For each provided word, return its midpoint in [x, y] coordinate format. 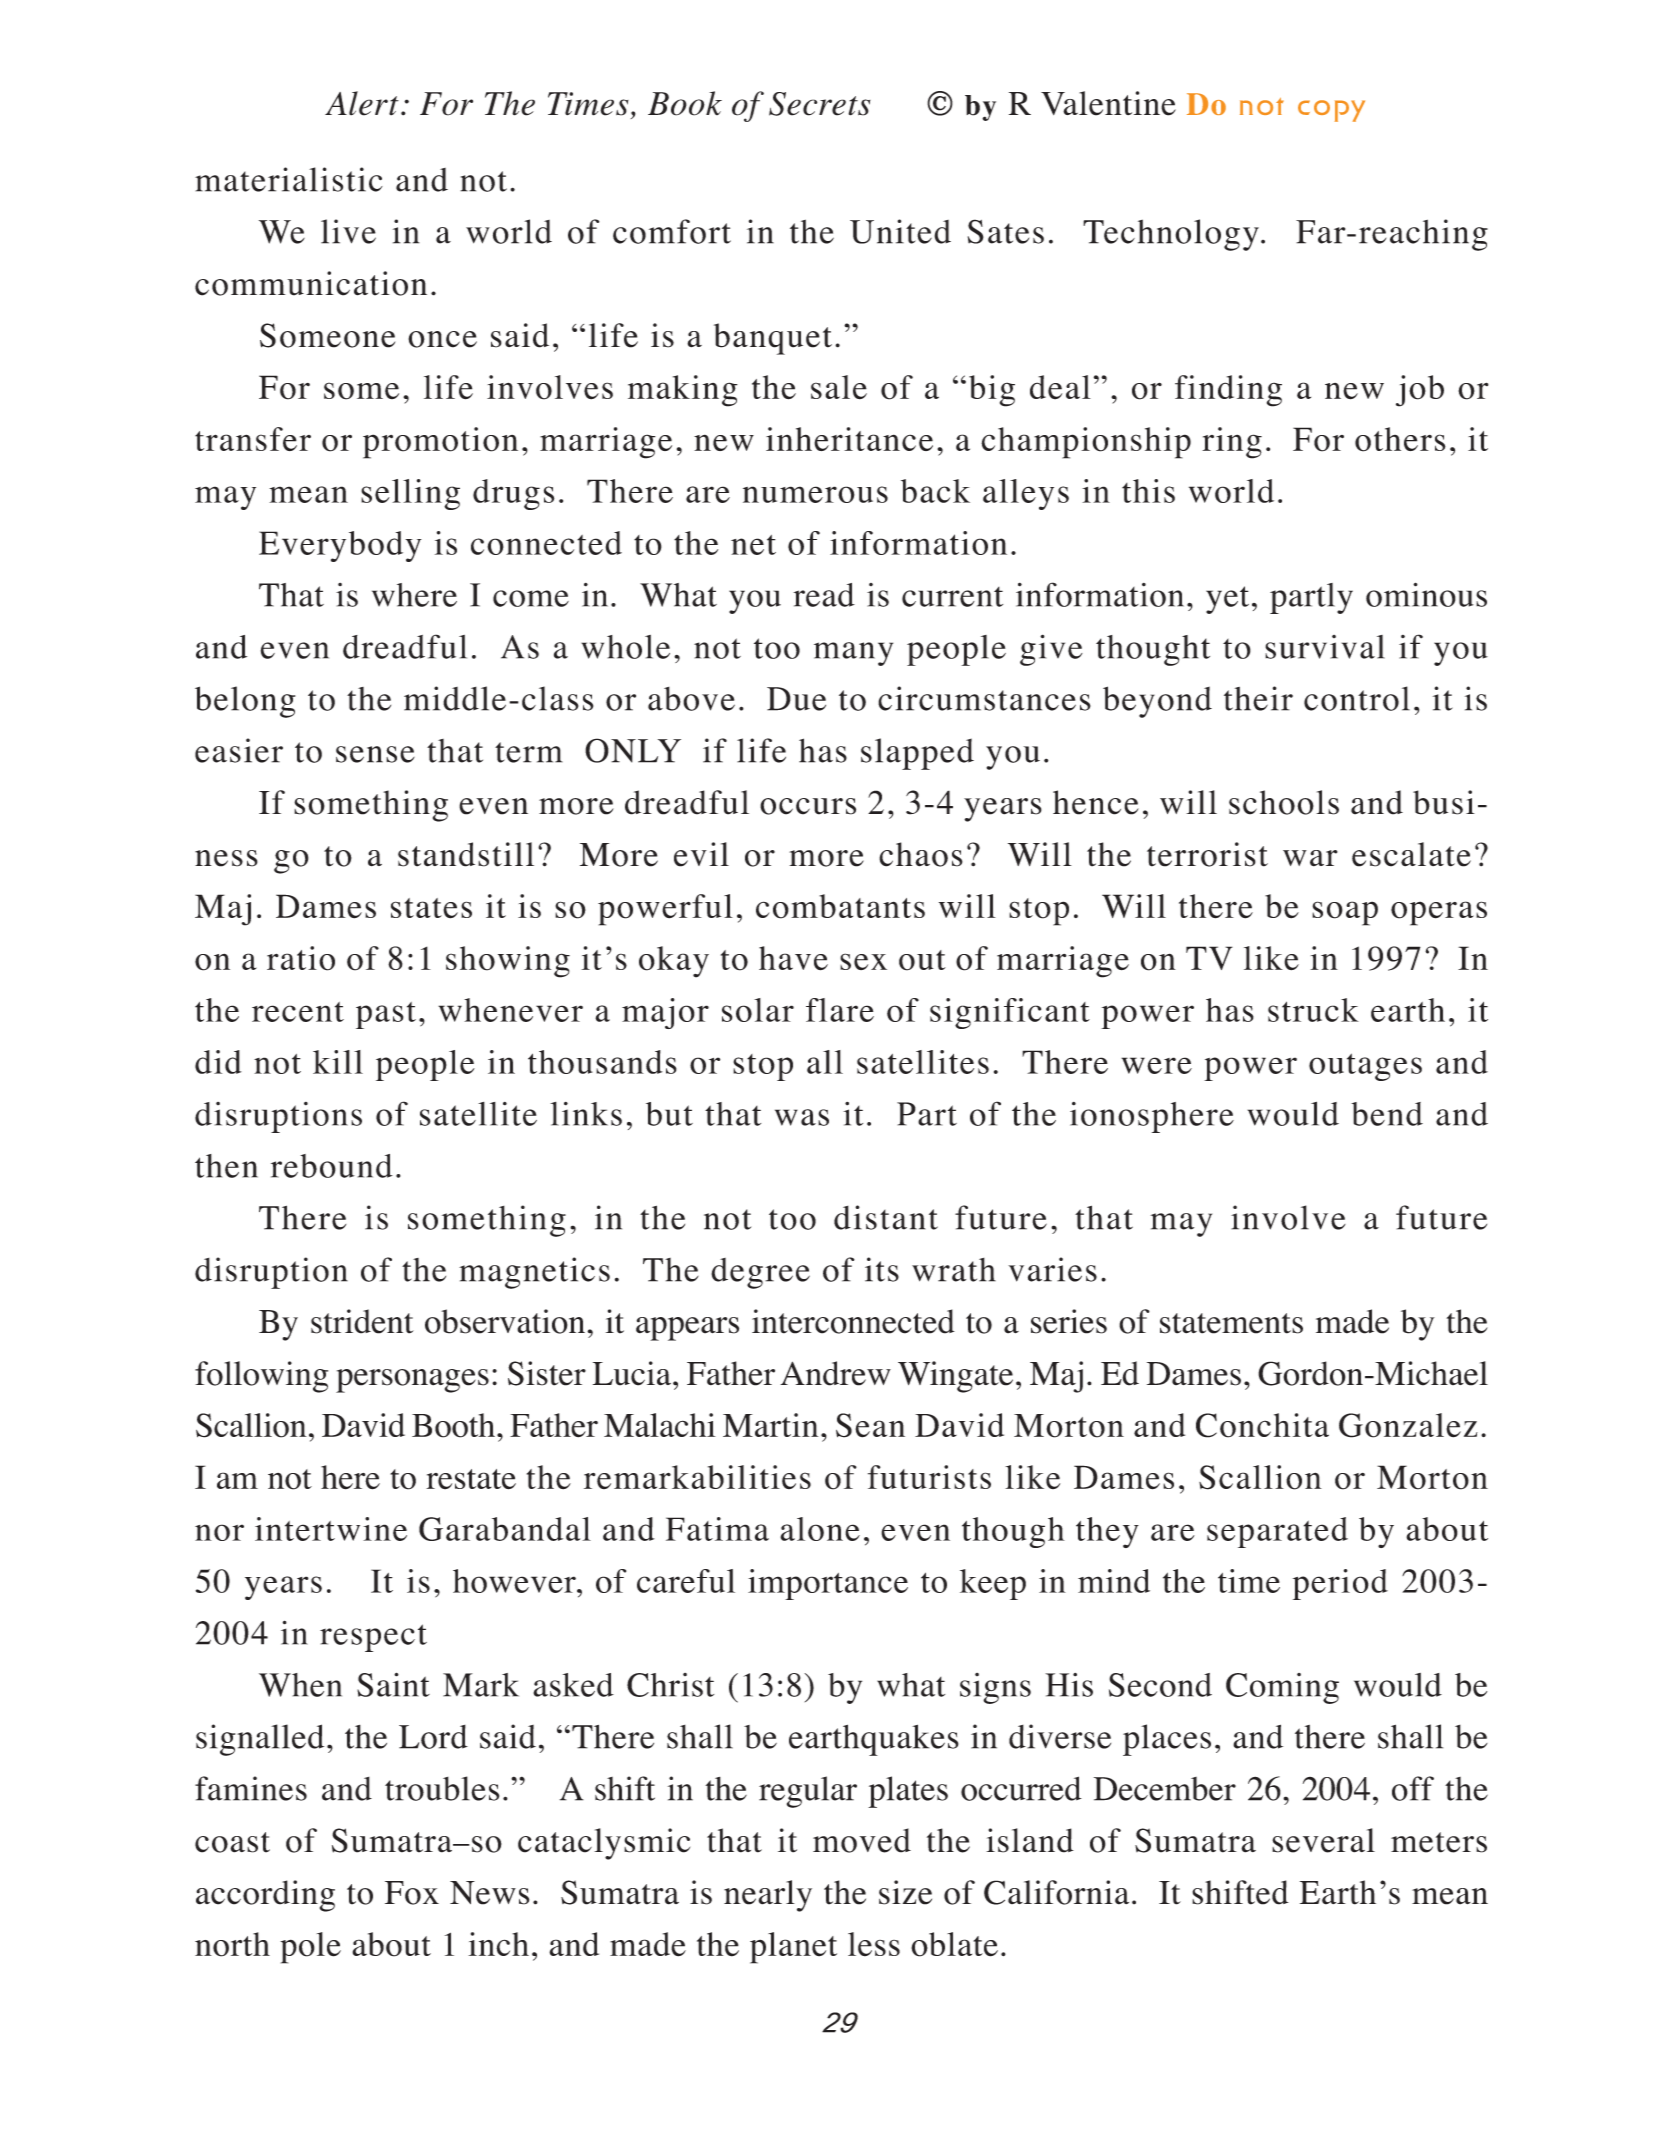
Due [796, 699]
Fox [412, 1893]
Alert [362, 103]
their [1258, 698]
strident [362, 1321]
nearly [768, 1896]
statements [1231, 1323]
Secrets [820, 104]
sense [375, 754]
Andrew [835, 1373]
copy [1331, 111]
